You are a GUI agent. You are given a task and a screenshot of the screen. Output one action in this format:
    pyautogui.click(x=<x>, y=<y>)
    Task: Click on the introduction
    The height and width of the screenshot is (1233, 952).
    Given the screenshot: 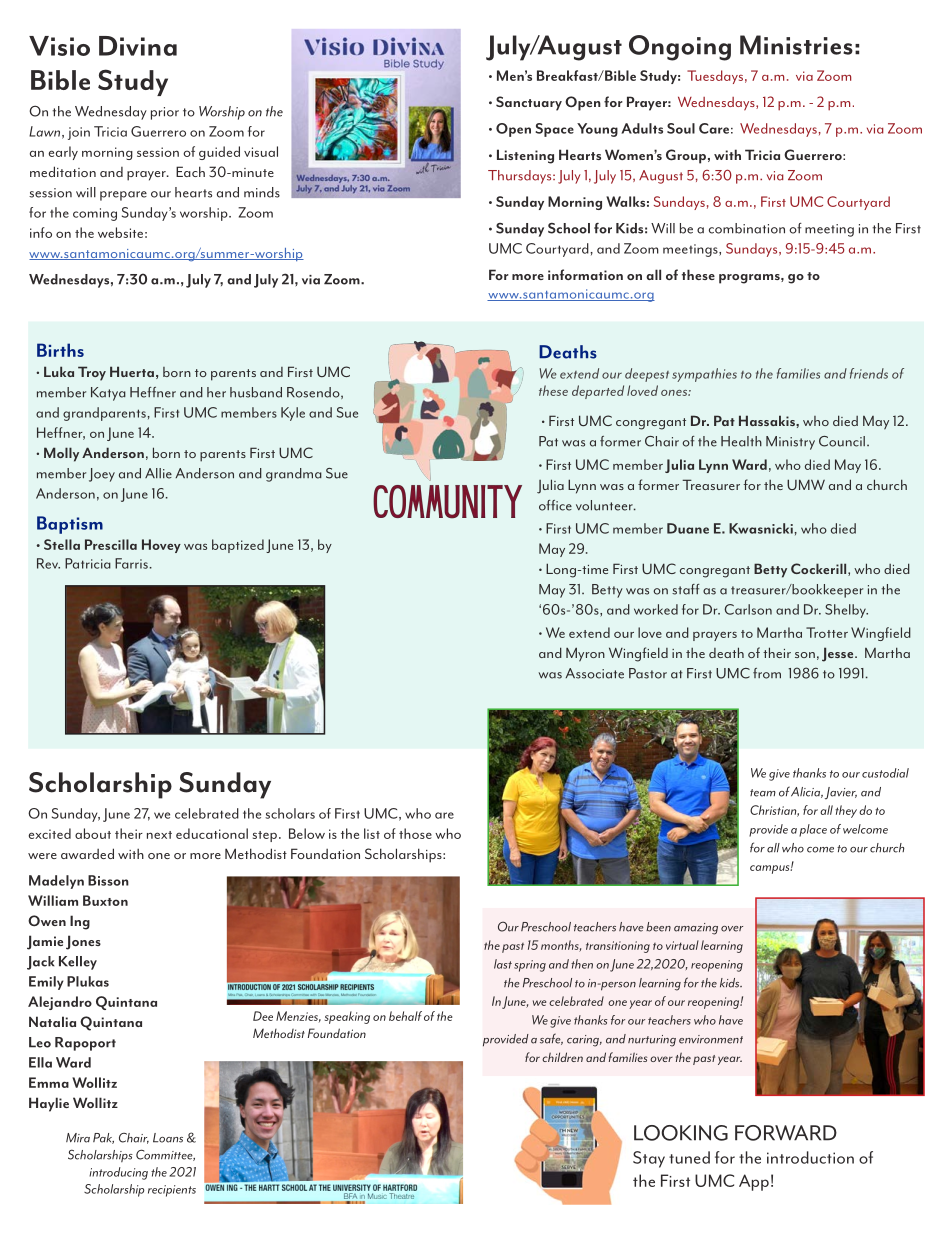 What is the action you would take?
    pyautogui.click(x=810, y=1157)
